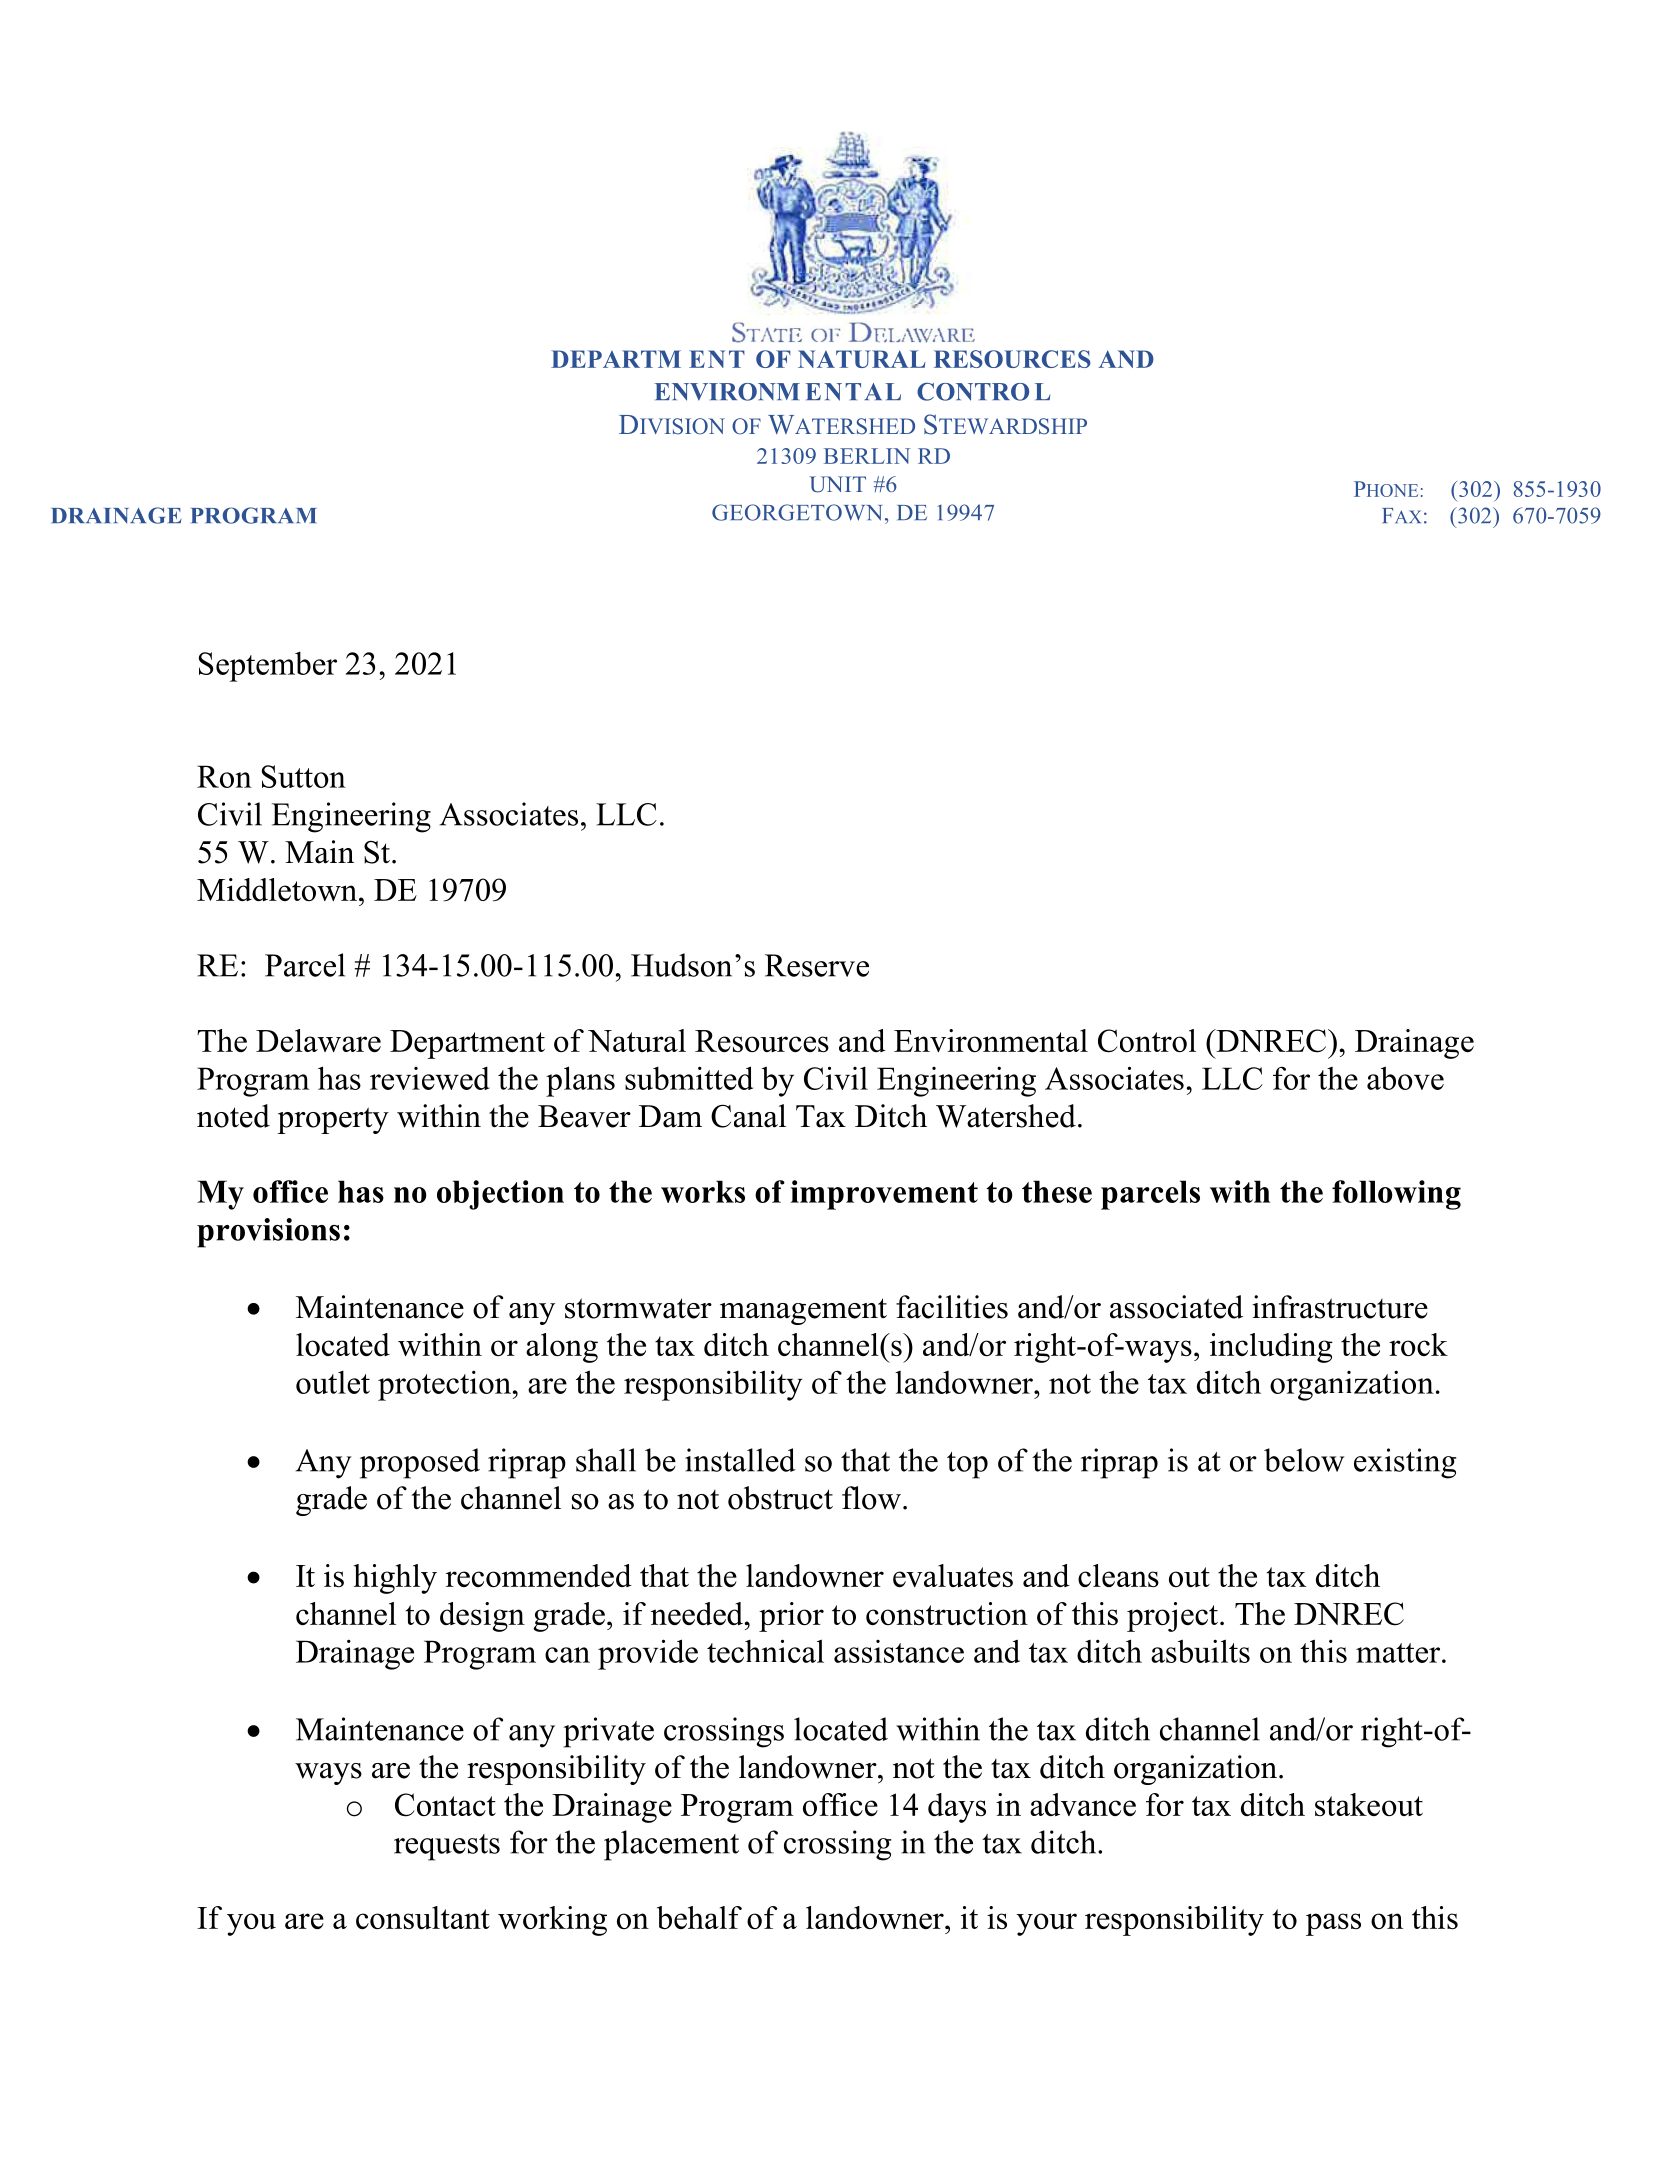  What do you see at coordinates (867, 456) in the screenshot?
I see `BERLIN` at bounding box center [867, 456].
